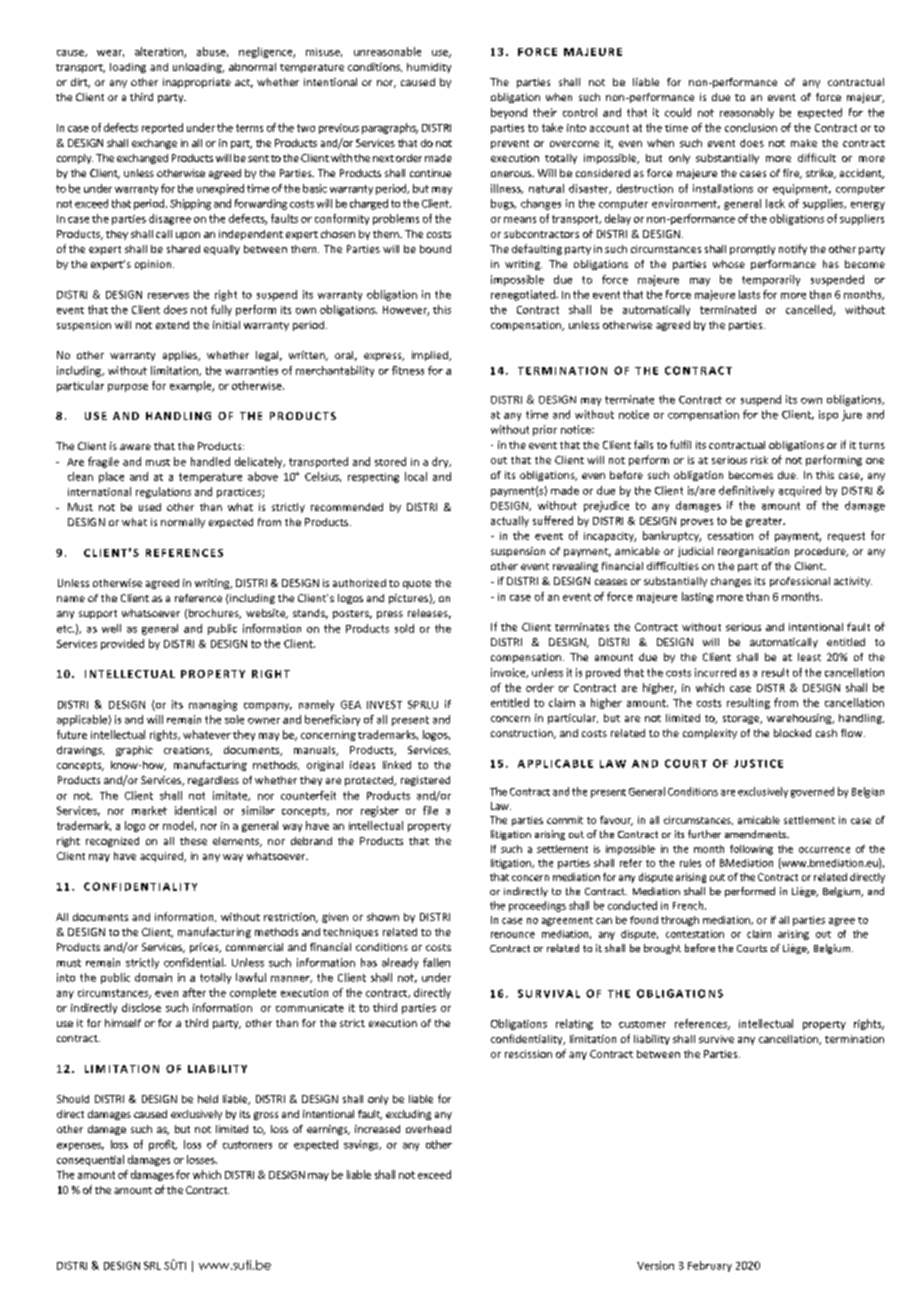 The image size is (924, 1308). What do you see at coordinates (428, 1129) in the image?
I see `overhead` at bounding box center [428, 1129].
